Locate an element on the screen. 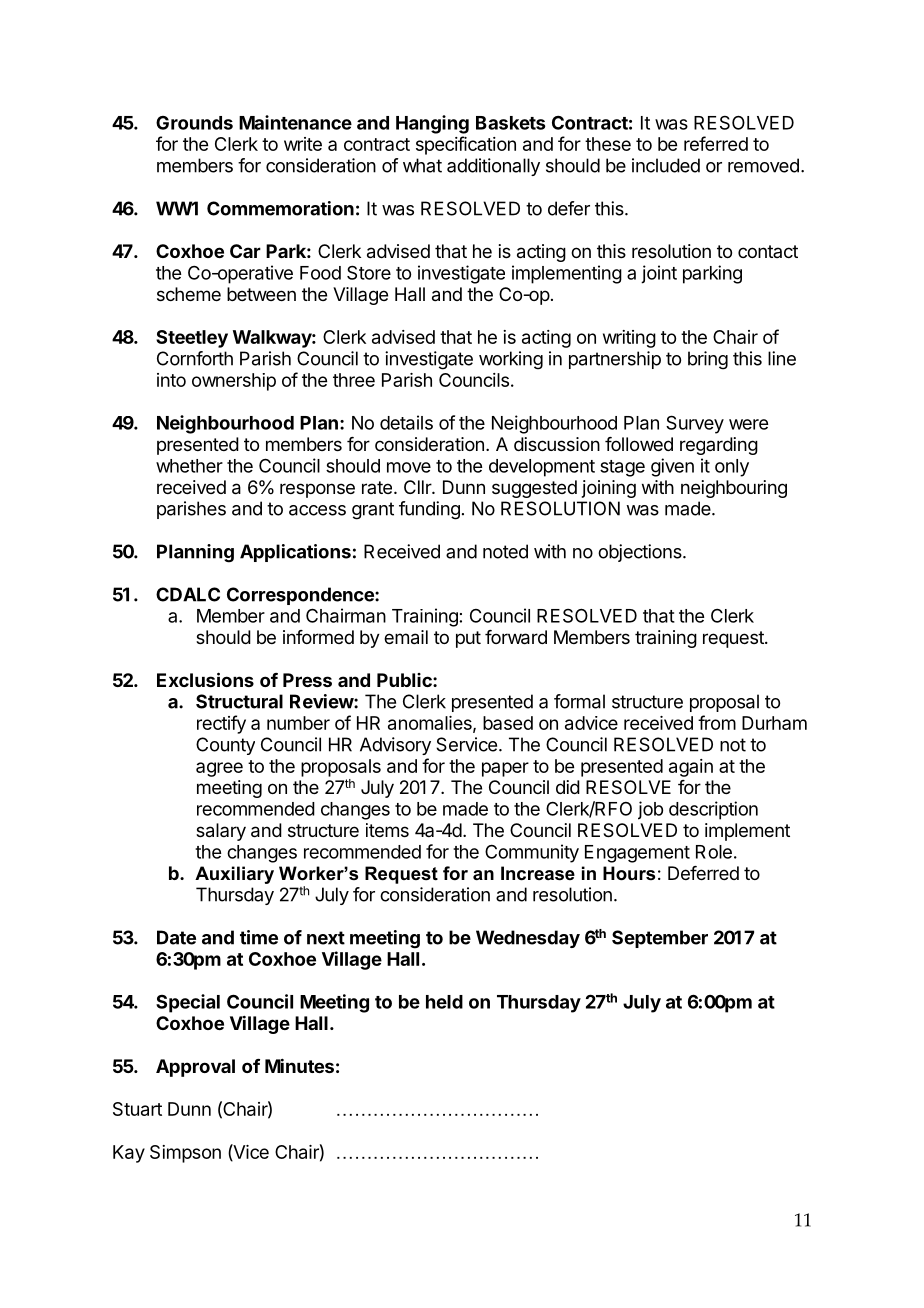  ownership is located at coordinates (234, 382).
